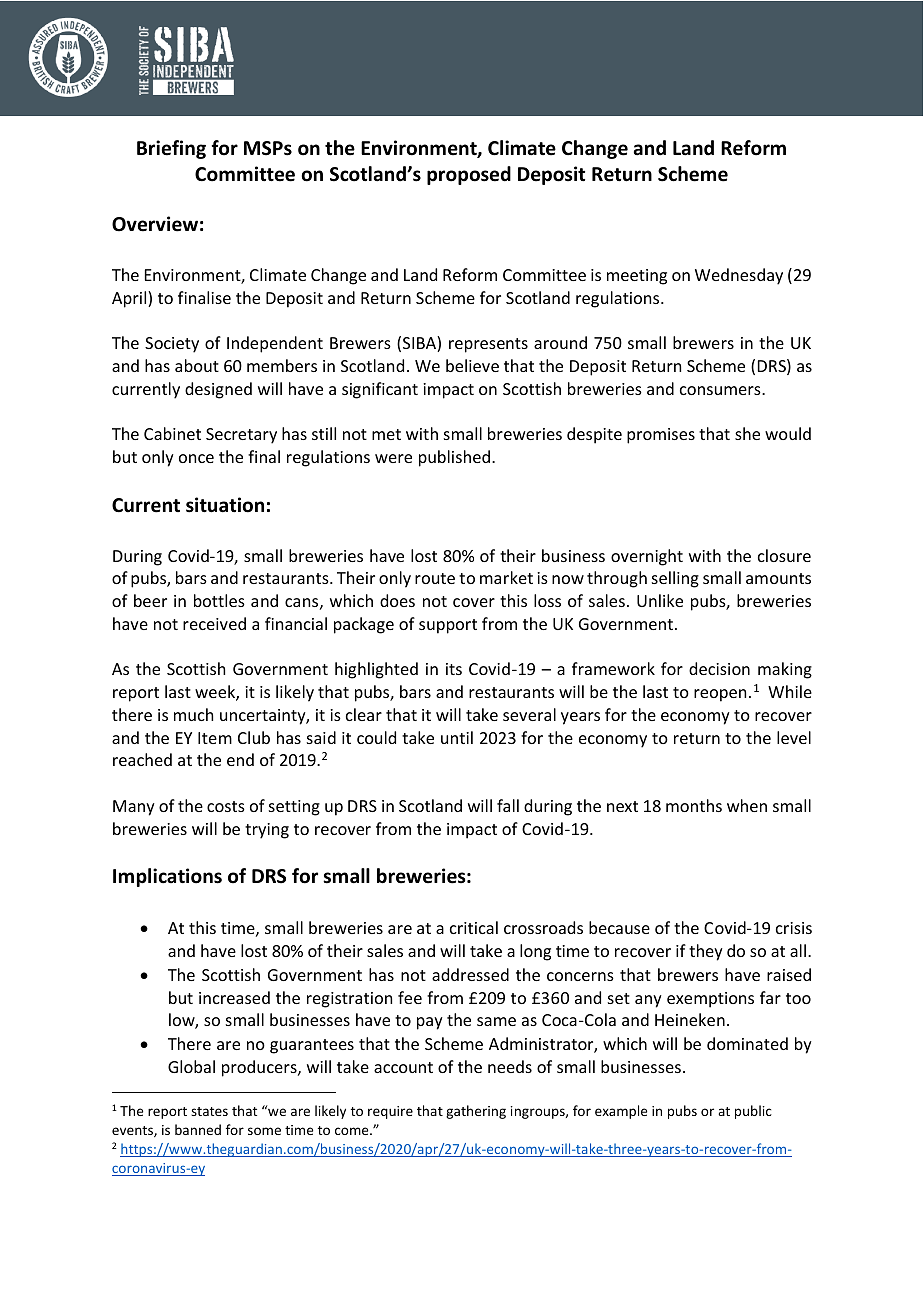  What do you see at coordinates (226, 806) in the image?
I see `costs` at bounding box center [226, 806].
